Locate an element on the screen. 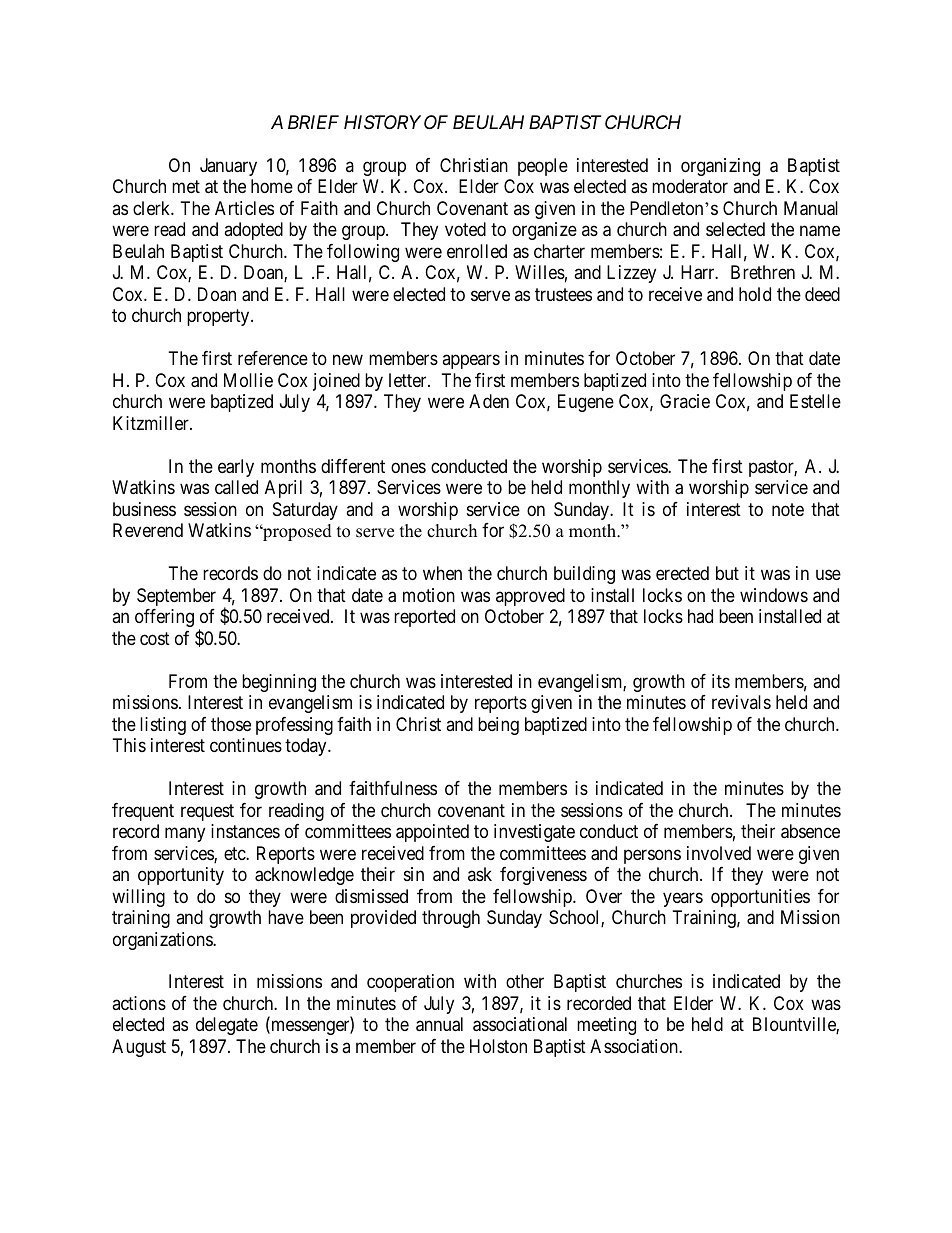  September is located at coordinates (176, 597).
